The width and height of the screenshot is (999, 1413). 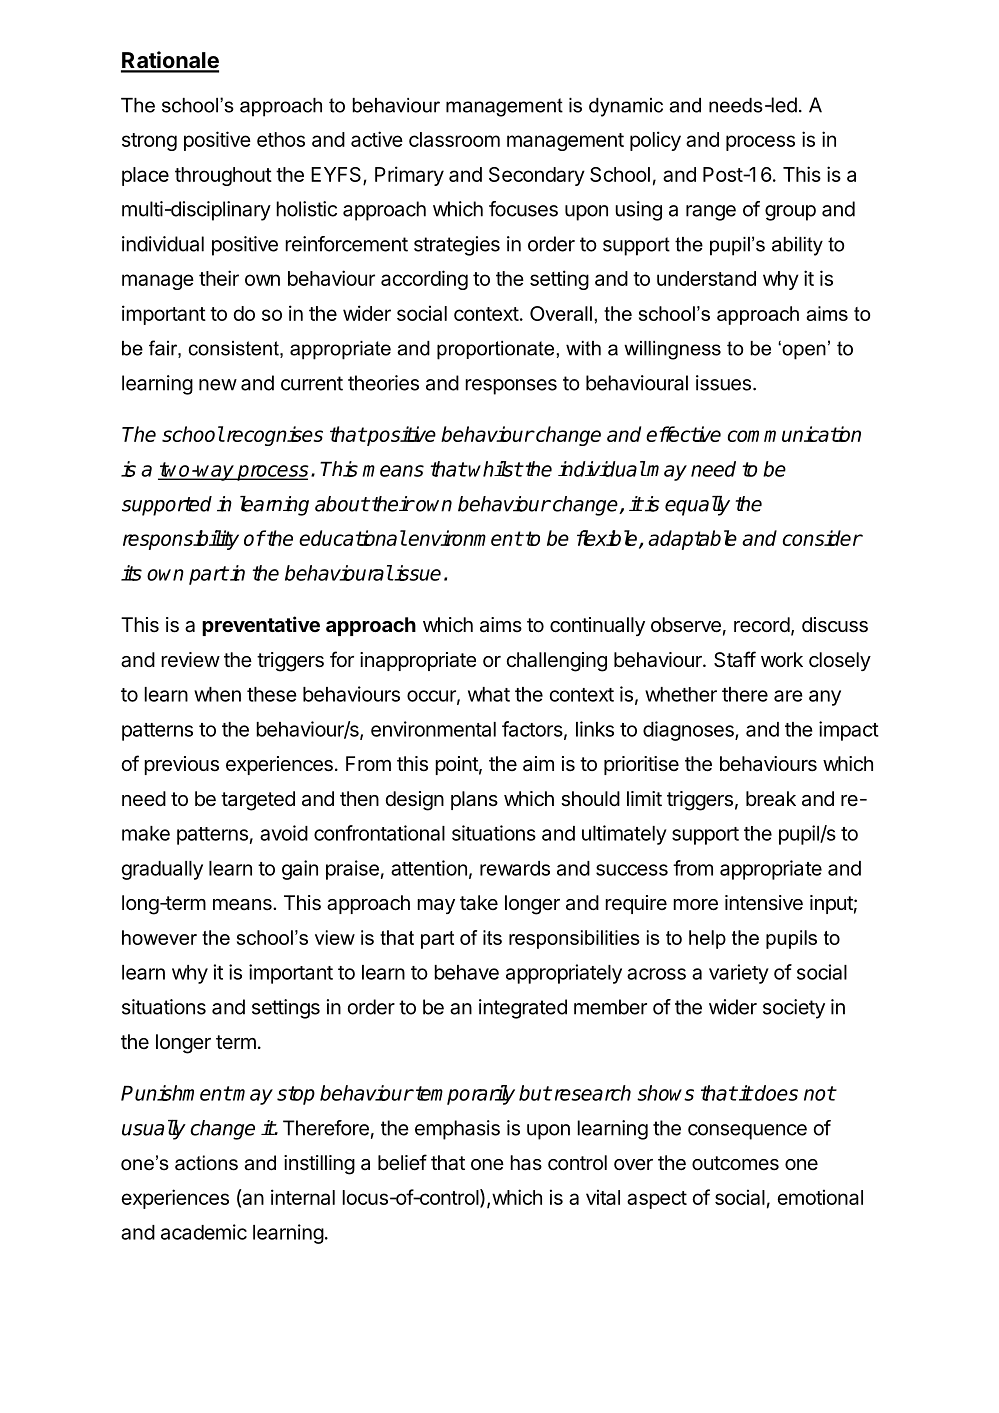 I want to click on throughout, so click(x=223, y=176).
